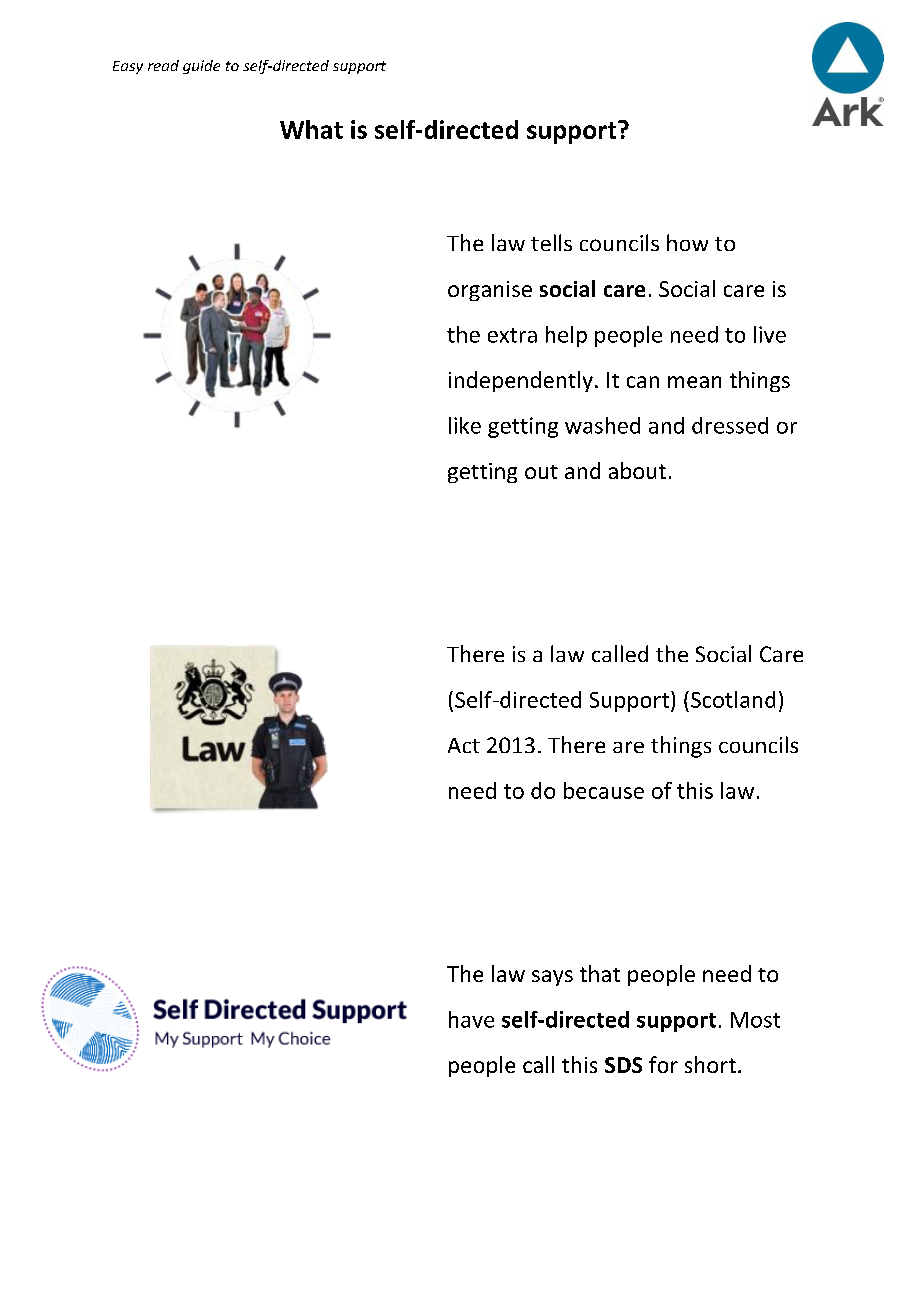  I want to click on independently, so click(521, 381).
